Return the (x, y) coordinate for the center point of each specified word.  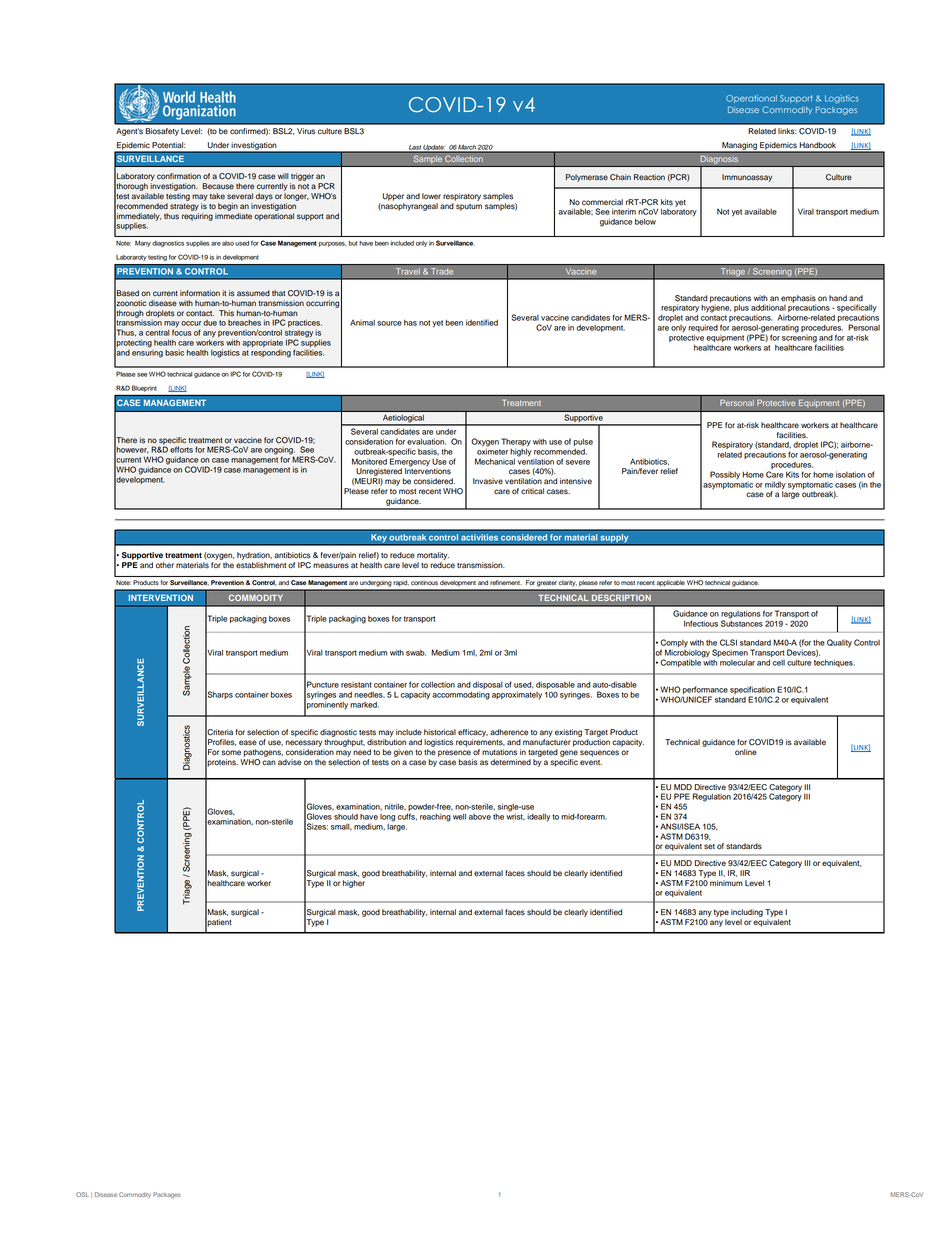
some (231, 753)
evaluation (426, 441)
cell (779, 663)
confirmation (179, 176)
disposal (488, 686)
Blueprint (144, 388)
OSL (82, 1194)
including (747, 913)
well (459, 817)
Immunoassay (747, 178)
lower (431, 196)
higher (354, 884)
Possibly (725, 475)
